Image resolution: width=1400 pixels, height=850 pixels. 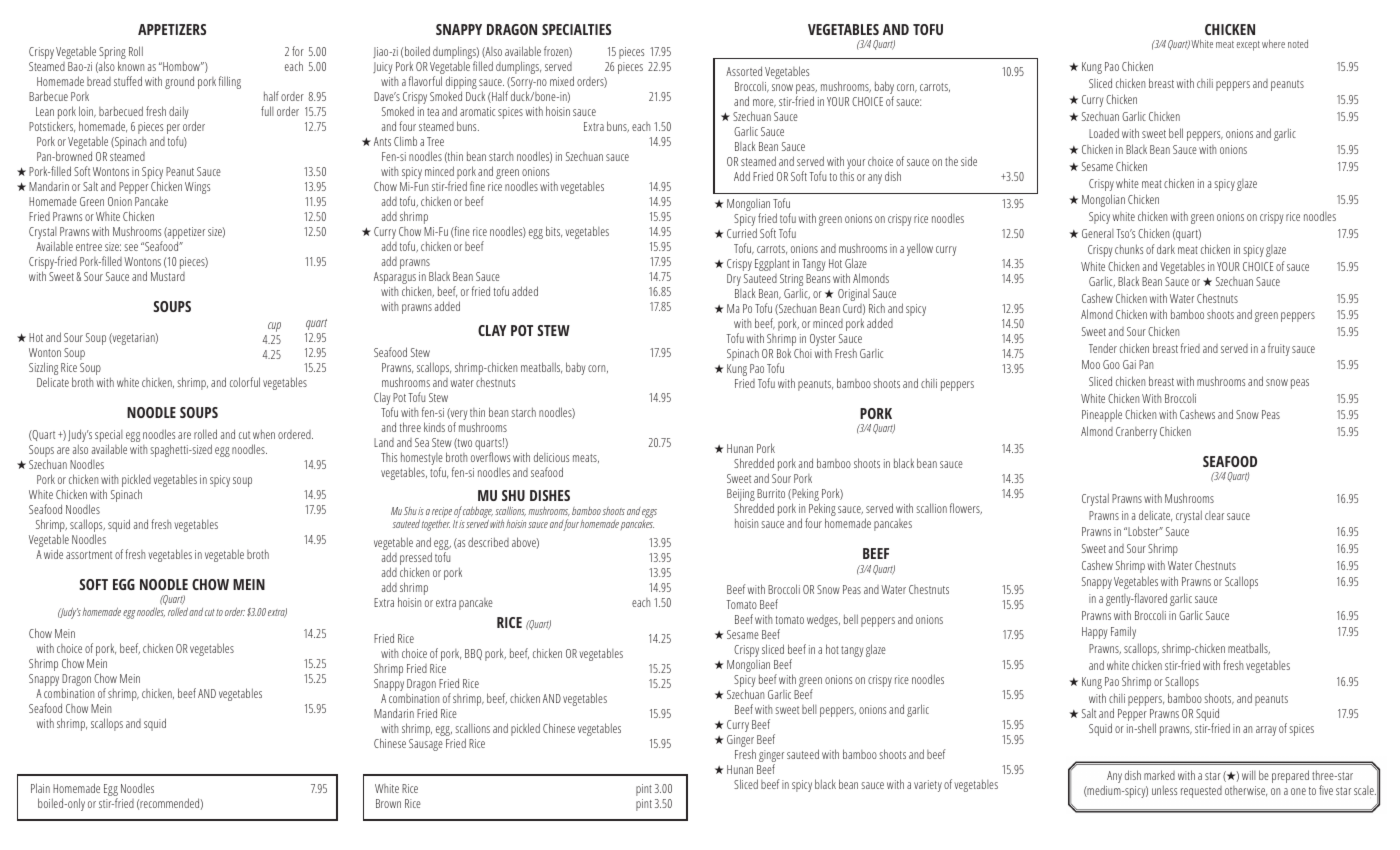 I want to click on Plain, so click(x=40, y=788).
